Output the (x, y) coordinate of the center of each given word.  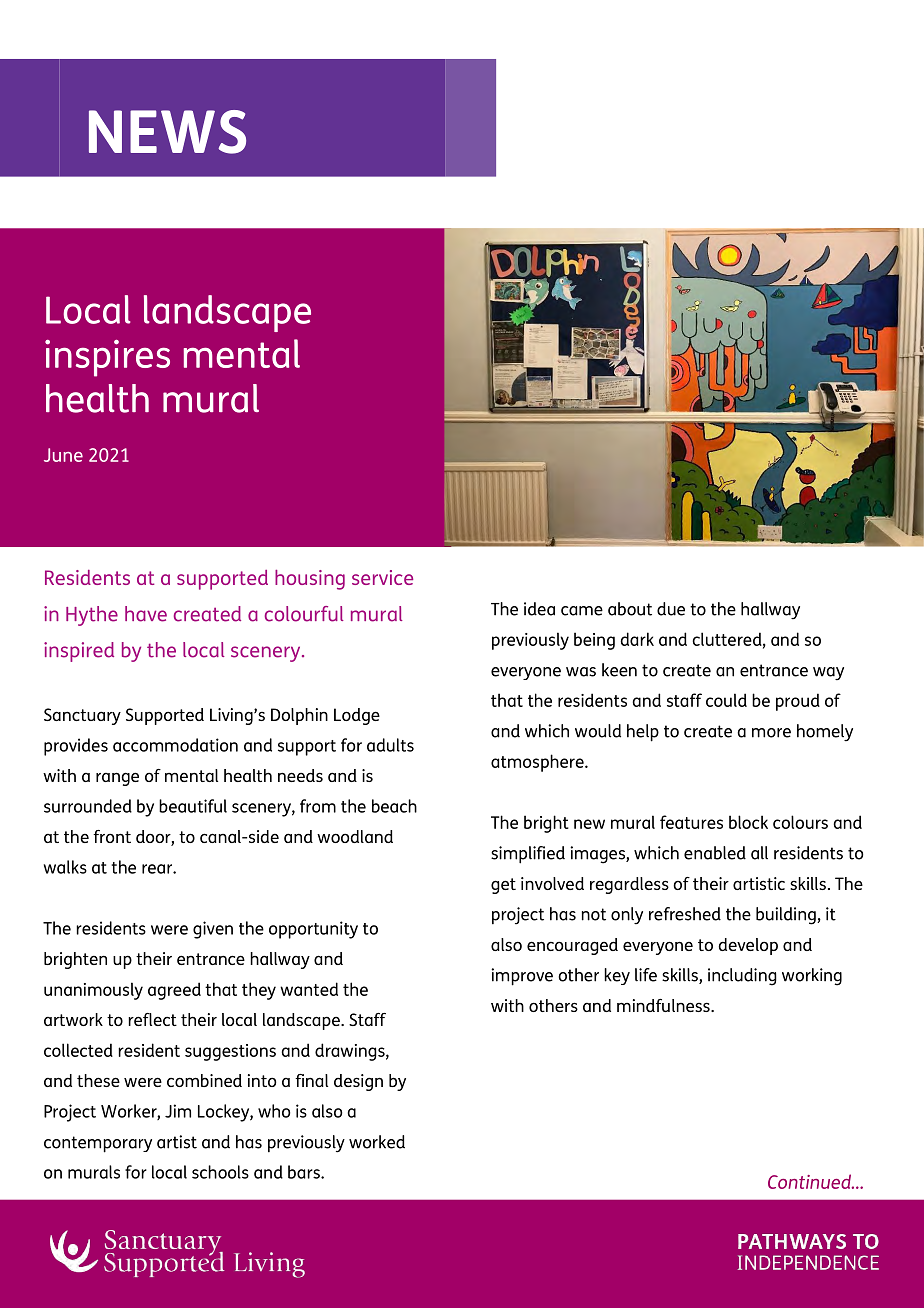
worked (377, 1142)
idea (539, 609)
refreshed (685, 914)
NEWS (167, 132)
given (213, 930)
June (63, 455)
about (630, 609)
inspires (107, 358)
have (146, 614)
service (382, 577)
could (726, 700)
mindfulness (664, 1005)
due (671, 609)
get (503, 886)
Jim (178, 1111)
